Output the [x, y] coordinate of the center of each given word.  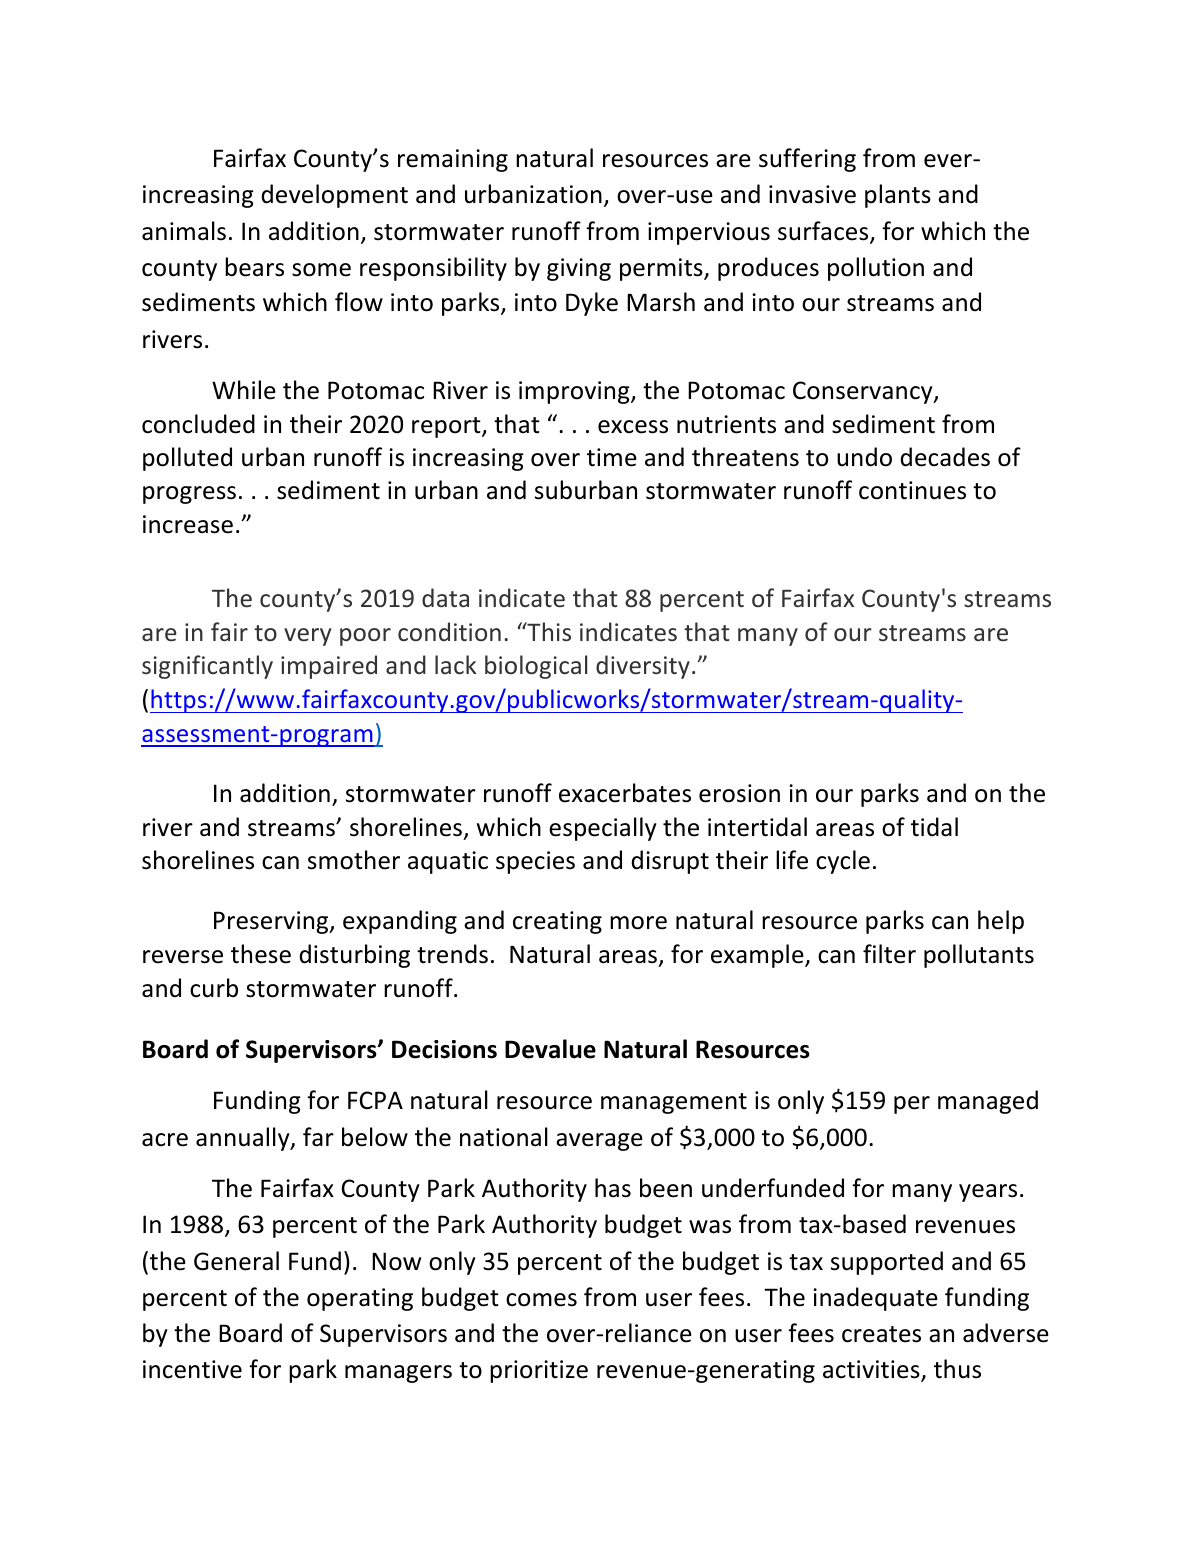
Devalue [550, 1049]
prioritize [539, 1371]
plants [898, 196]
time [612, 457]
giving [579, 269]
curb [214, 988]
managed [988, 1102]
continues [912, 490]
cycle [843, 862]
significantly [207, 667]
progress [189, 495]
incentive [192, 1369]
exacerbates [625, 793]
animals [184, 231]
